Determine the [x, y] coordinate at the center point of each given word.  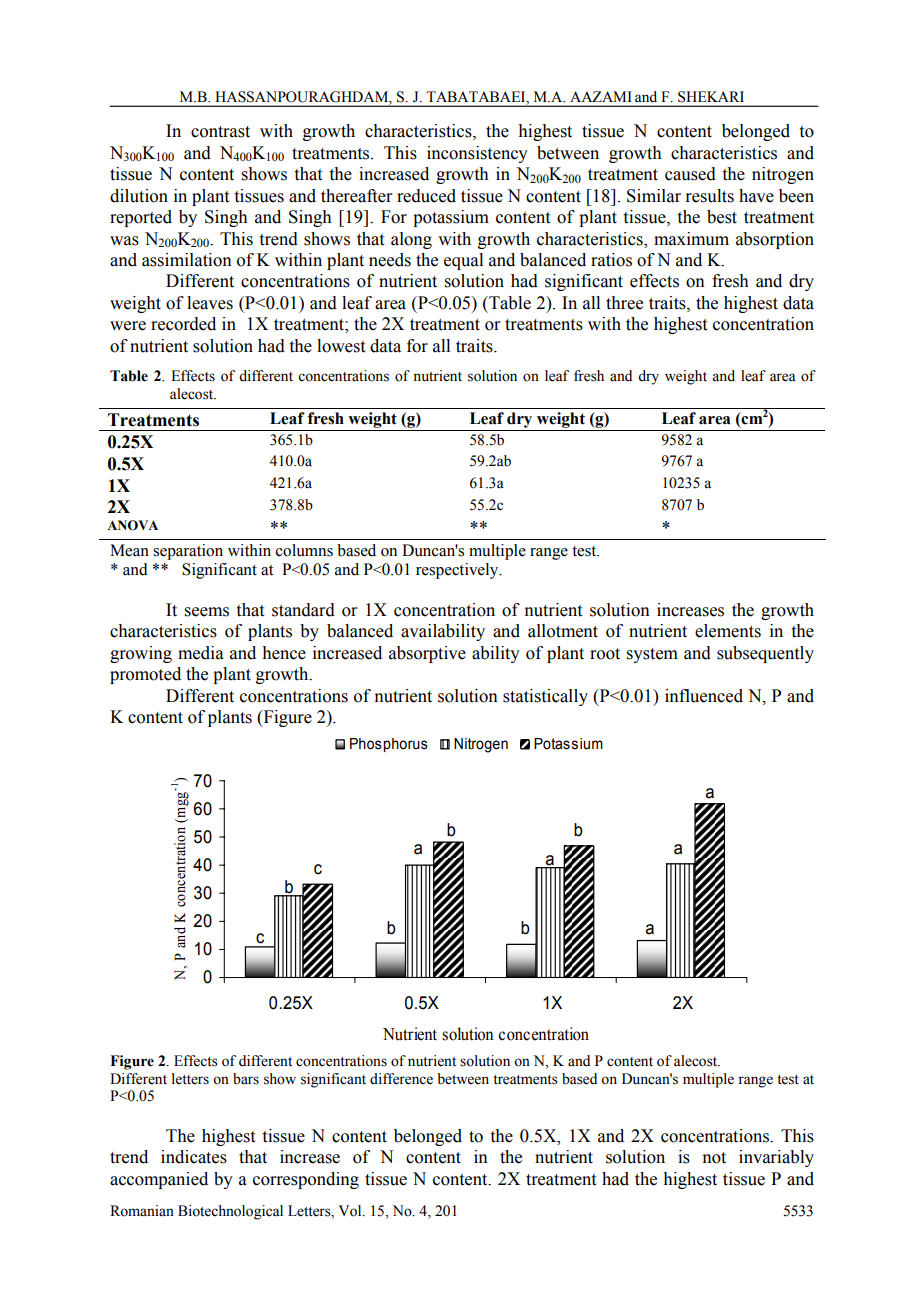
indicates [194, 1157]
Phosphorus [389, 745]
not [714, 1158]
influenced [704, 696]
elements [728, 631]
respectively [458, 571]
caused [690, 174]
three [624, 303]
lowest [341, 346]
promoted [145, 675]
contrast [220, 132]
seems [207, 612]
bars [246, 1079]
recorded [183, 324]
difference [401, 1079]
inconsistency [477, 154]
